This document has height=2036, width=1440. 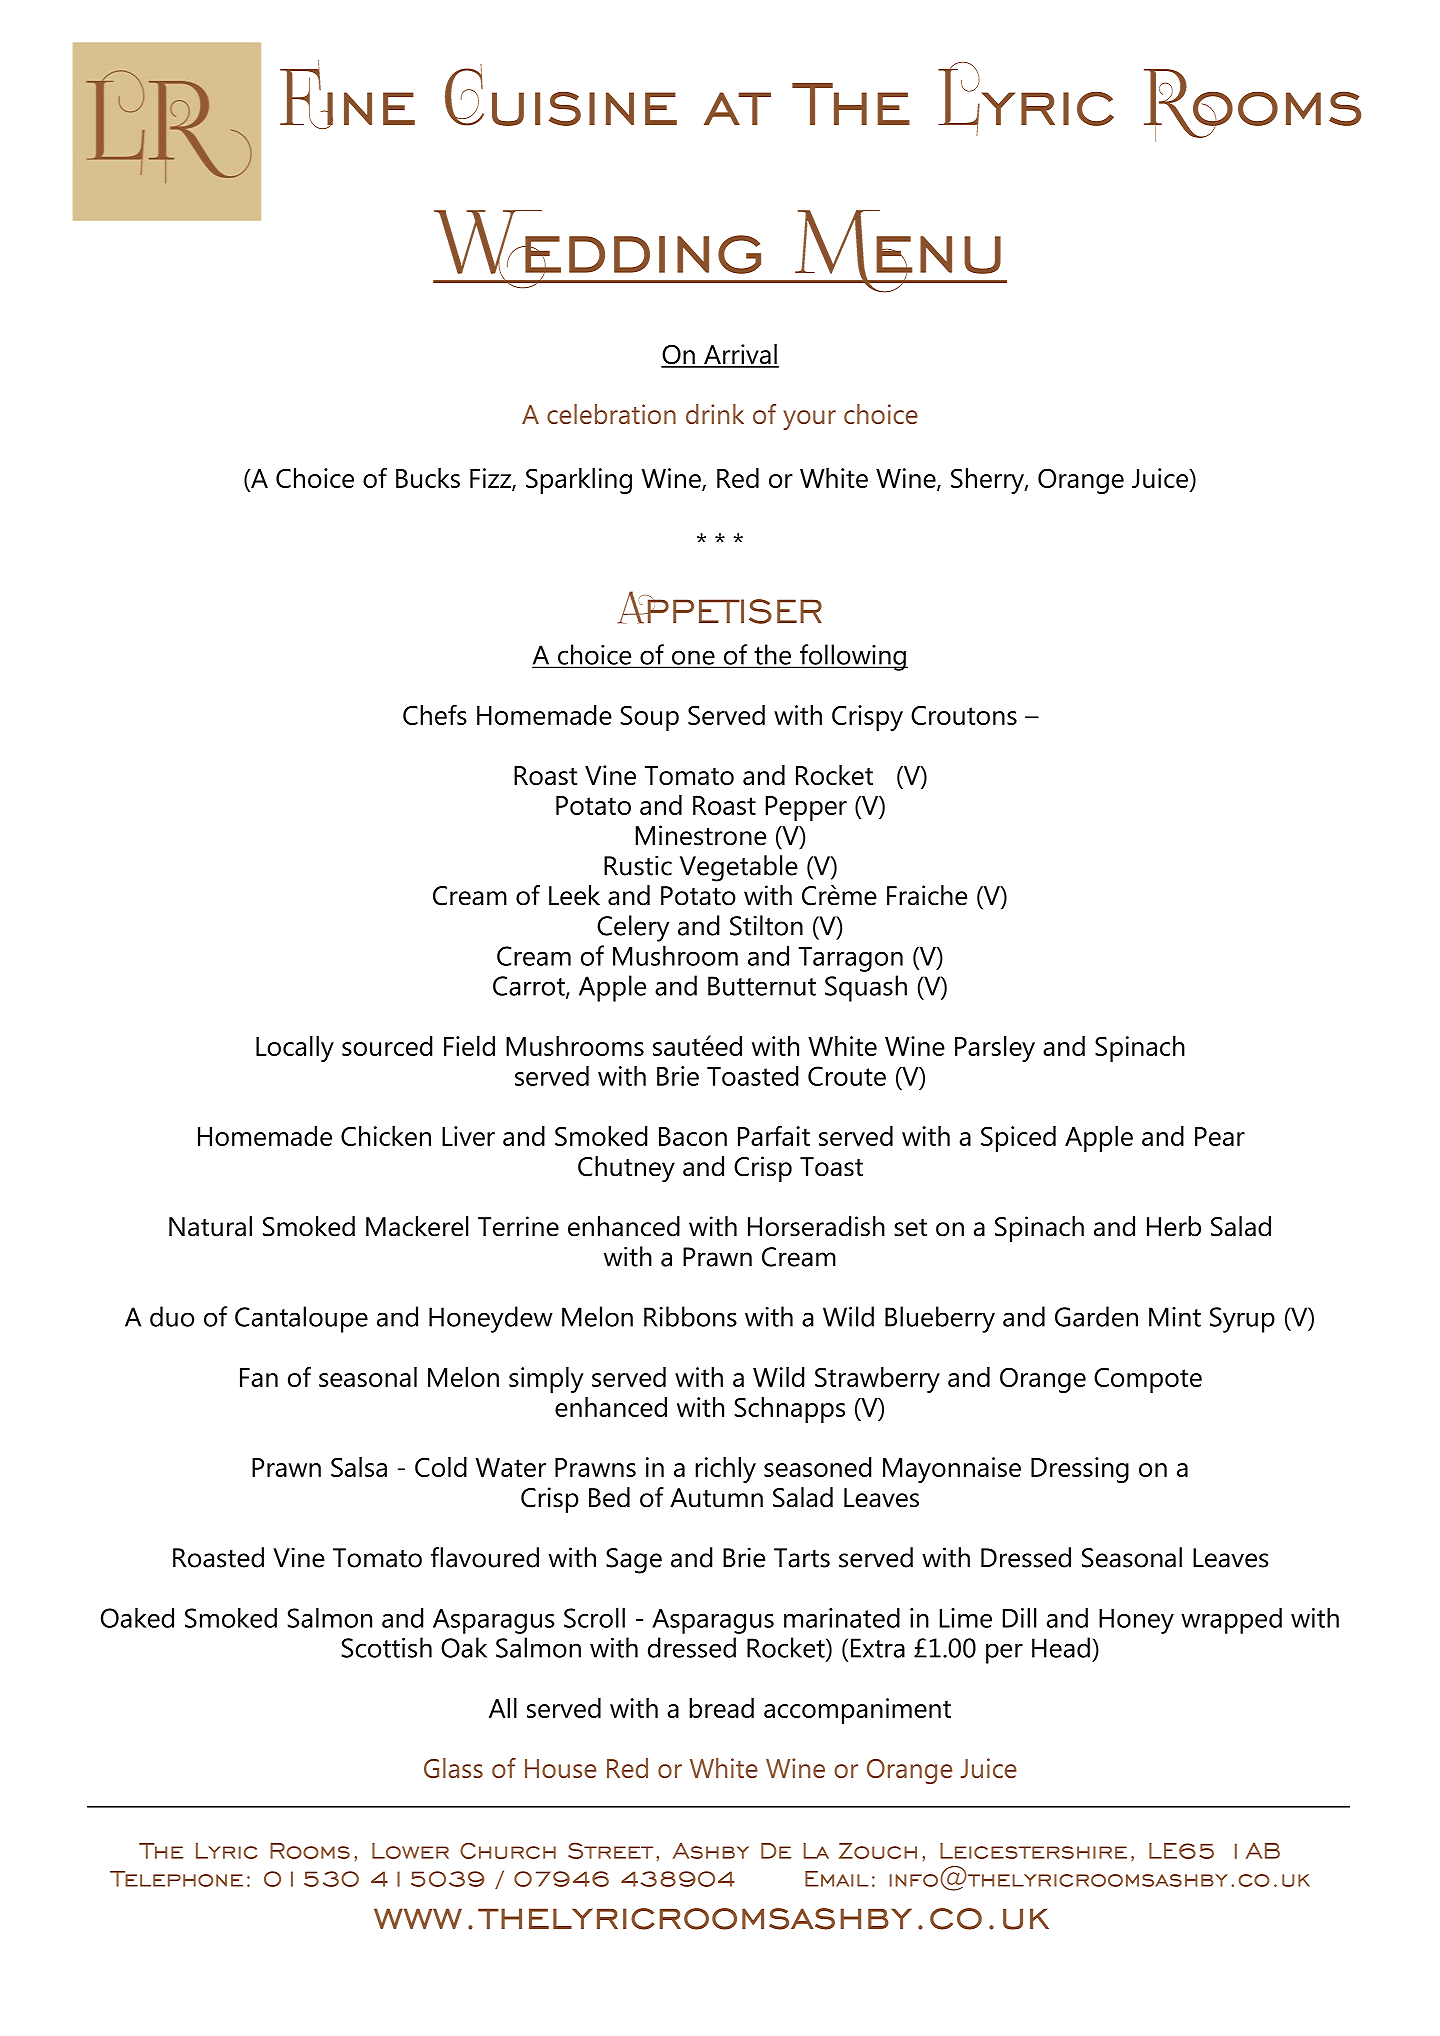 I want to click on drink, so click(x=715, y=414).
